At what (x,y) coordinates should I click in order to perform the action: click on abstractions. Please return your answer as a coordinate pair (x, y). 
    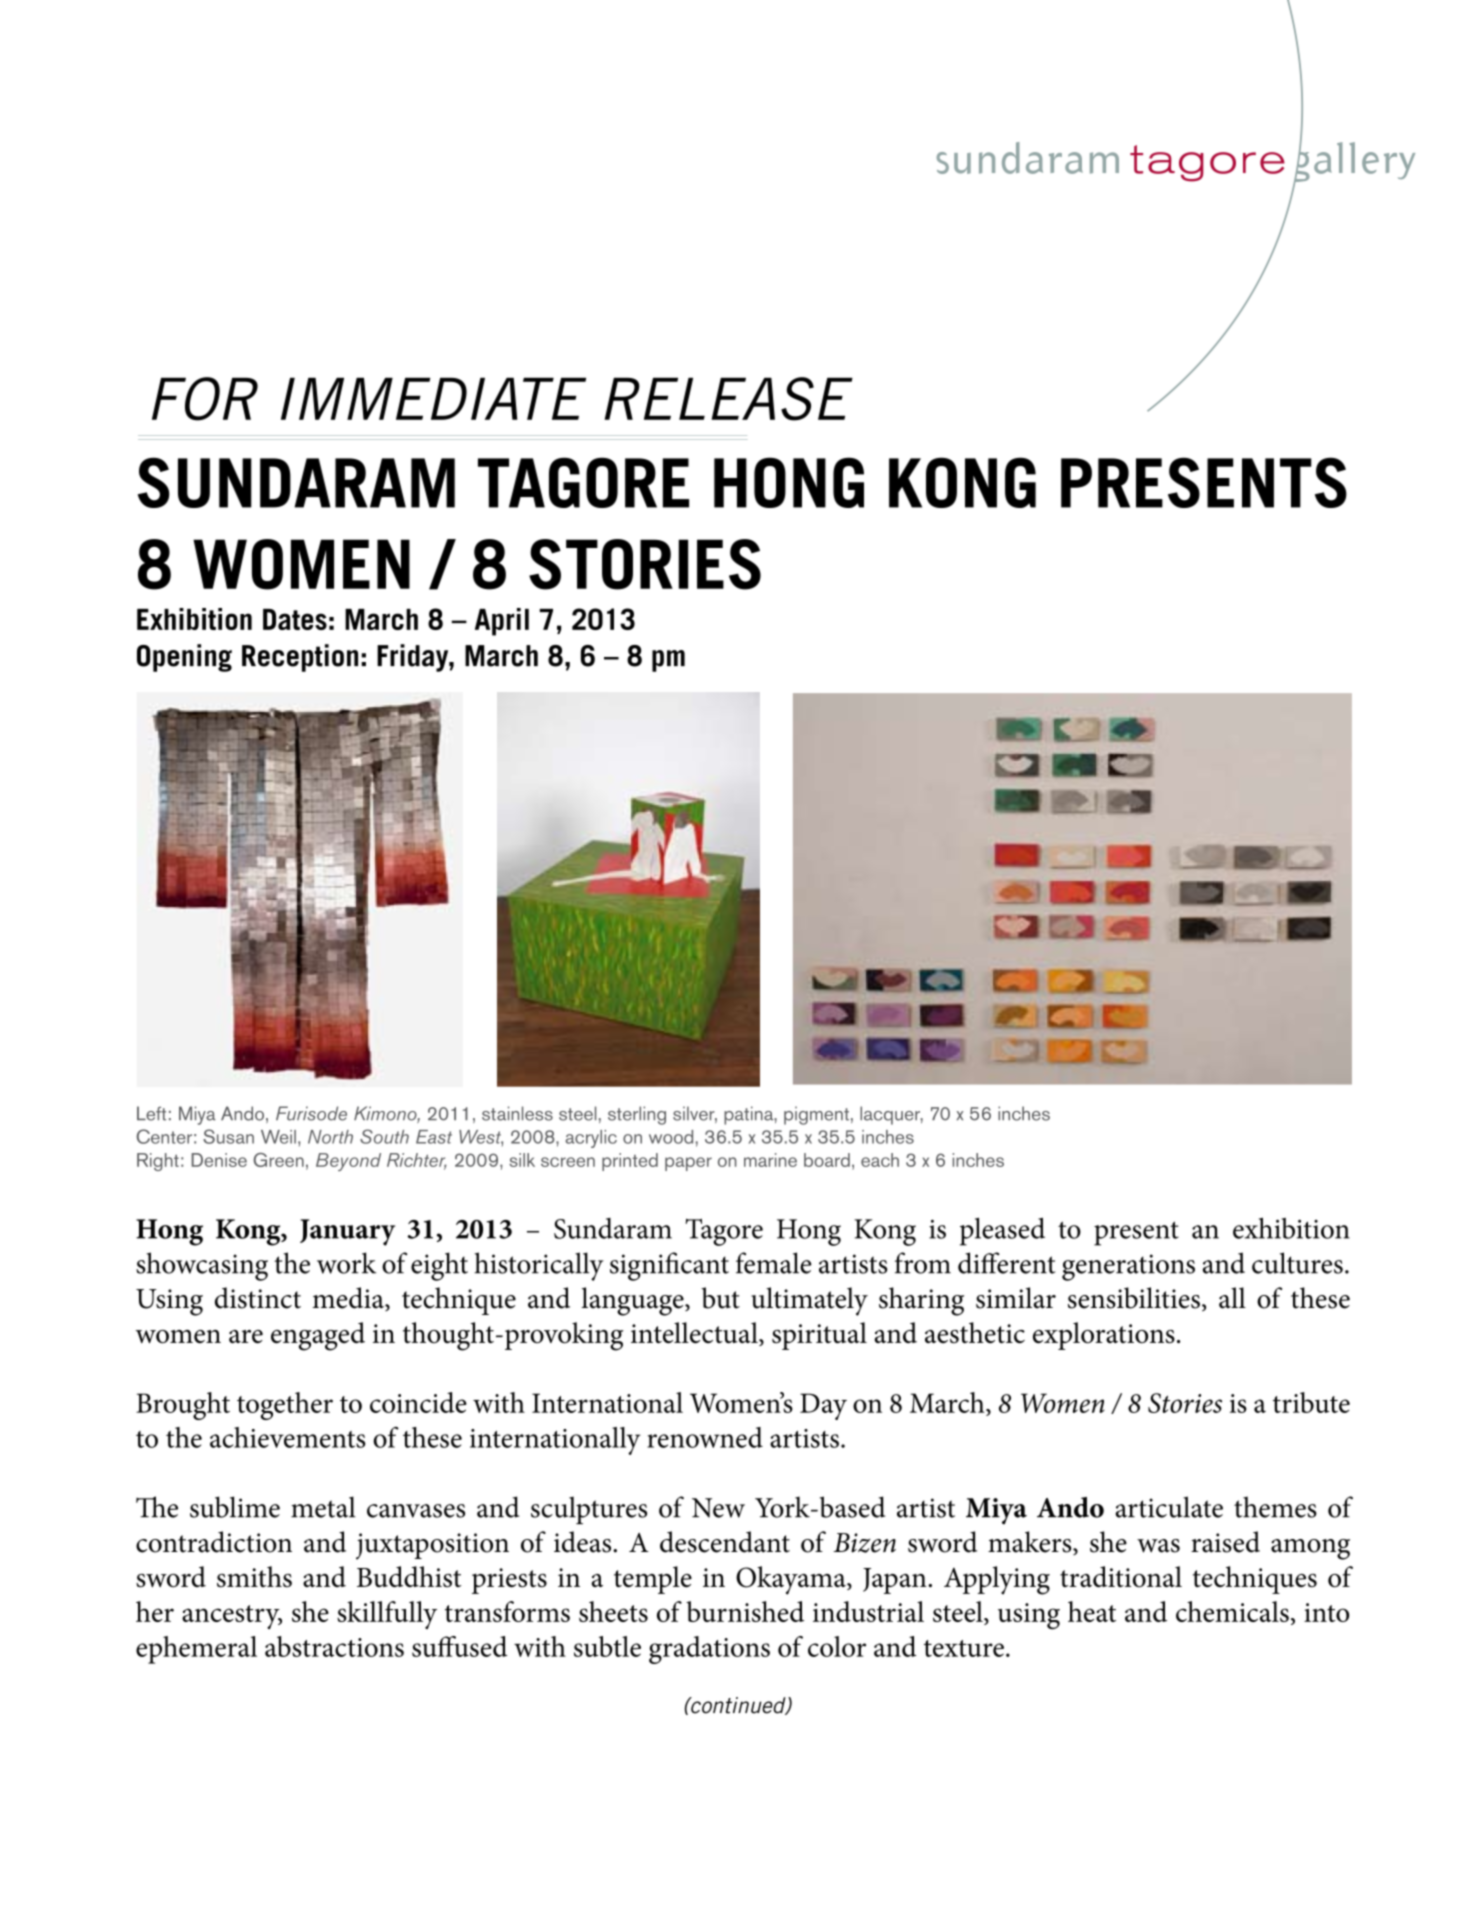
    Looking at the image, I should click on (334, 1646).
